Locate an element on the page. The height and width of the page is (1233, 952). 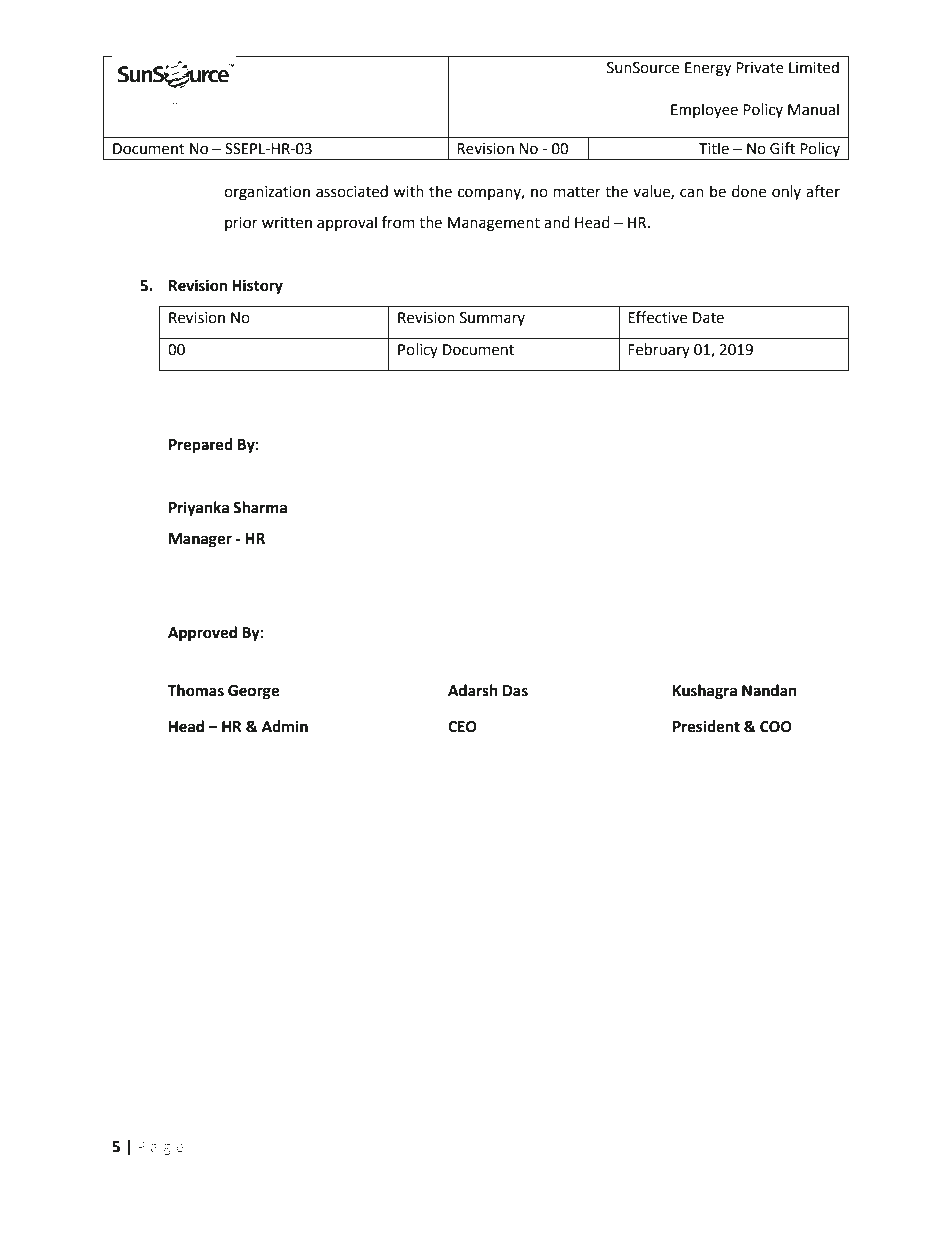
Das is located at coordinates (515, 691).
